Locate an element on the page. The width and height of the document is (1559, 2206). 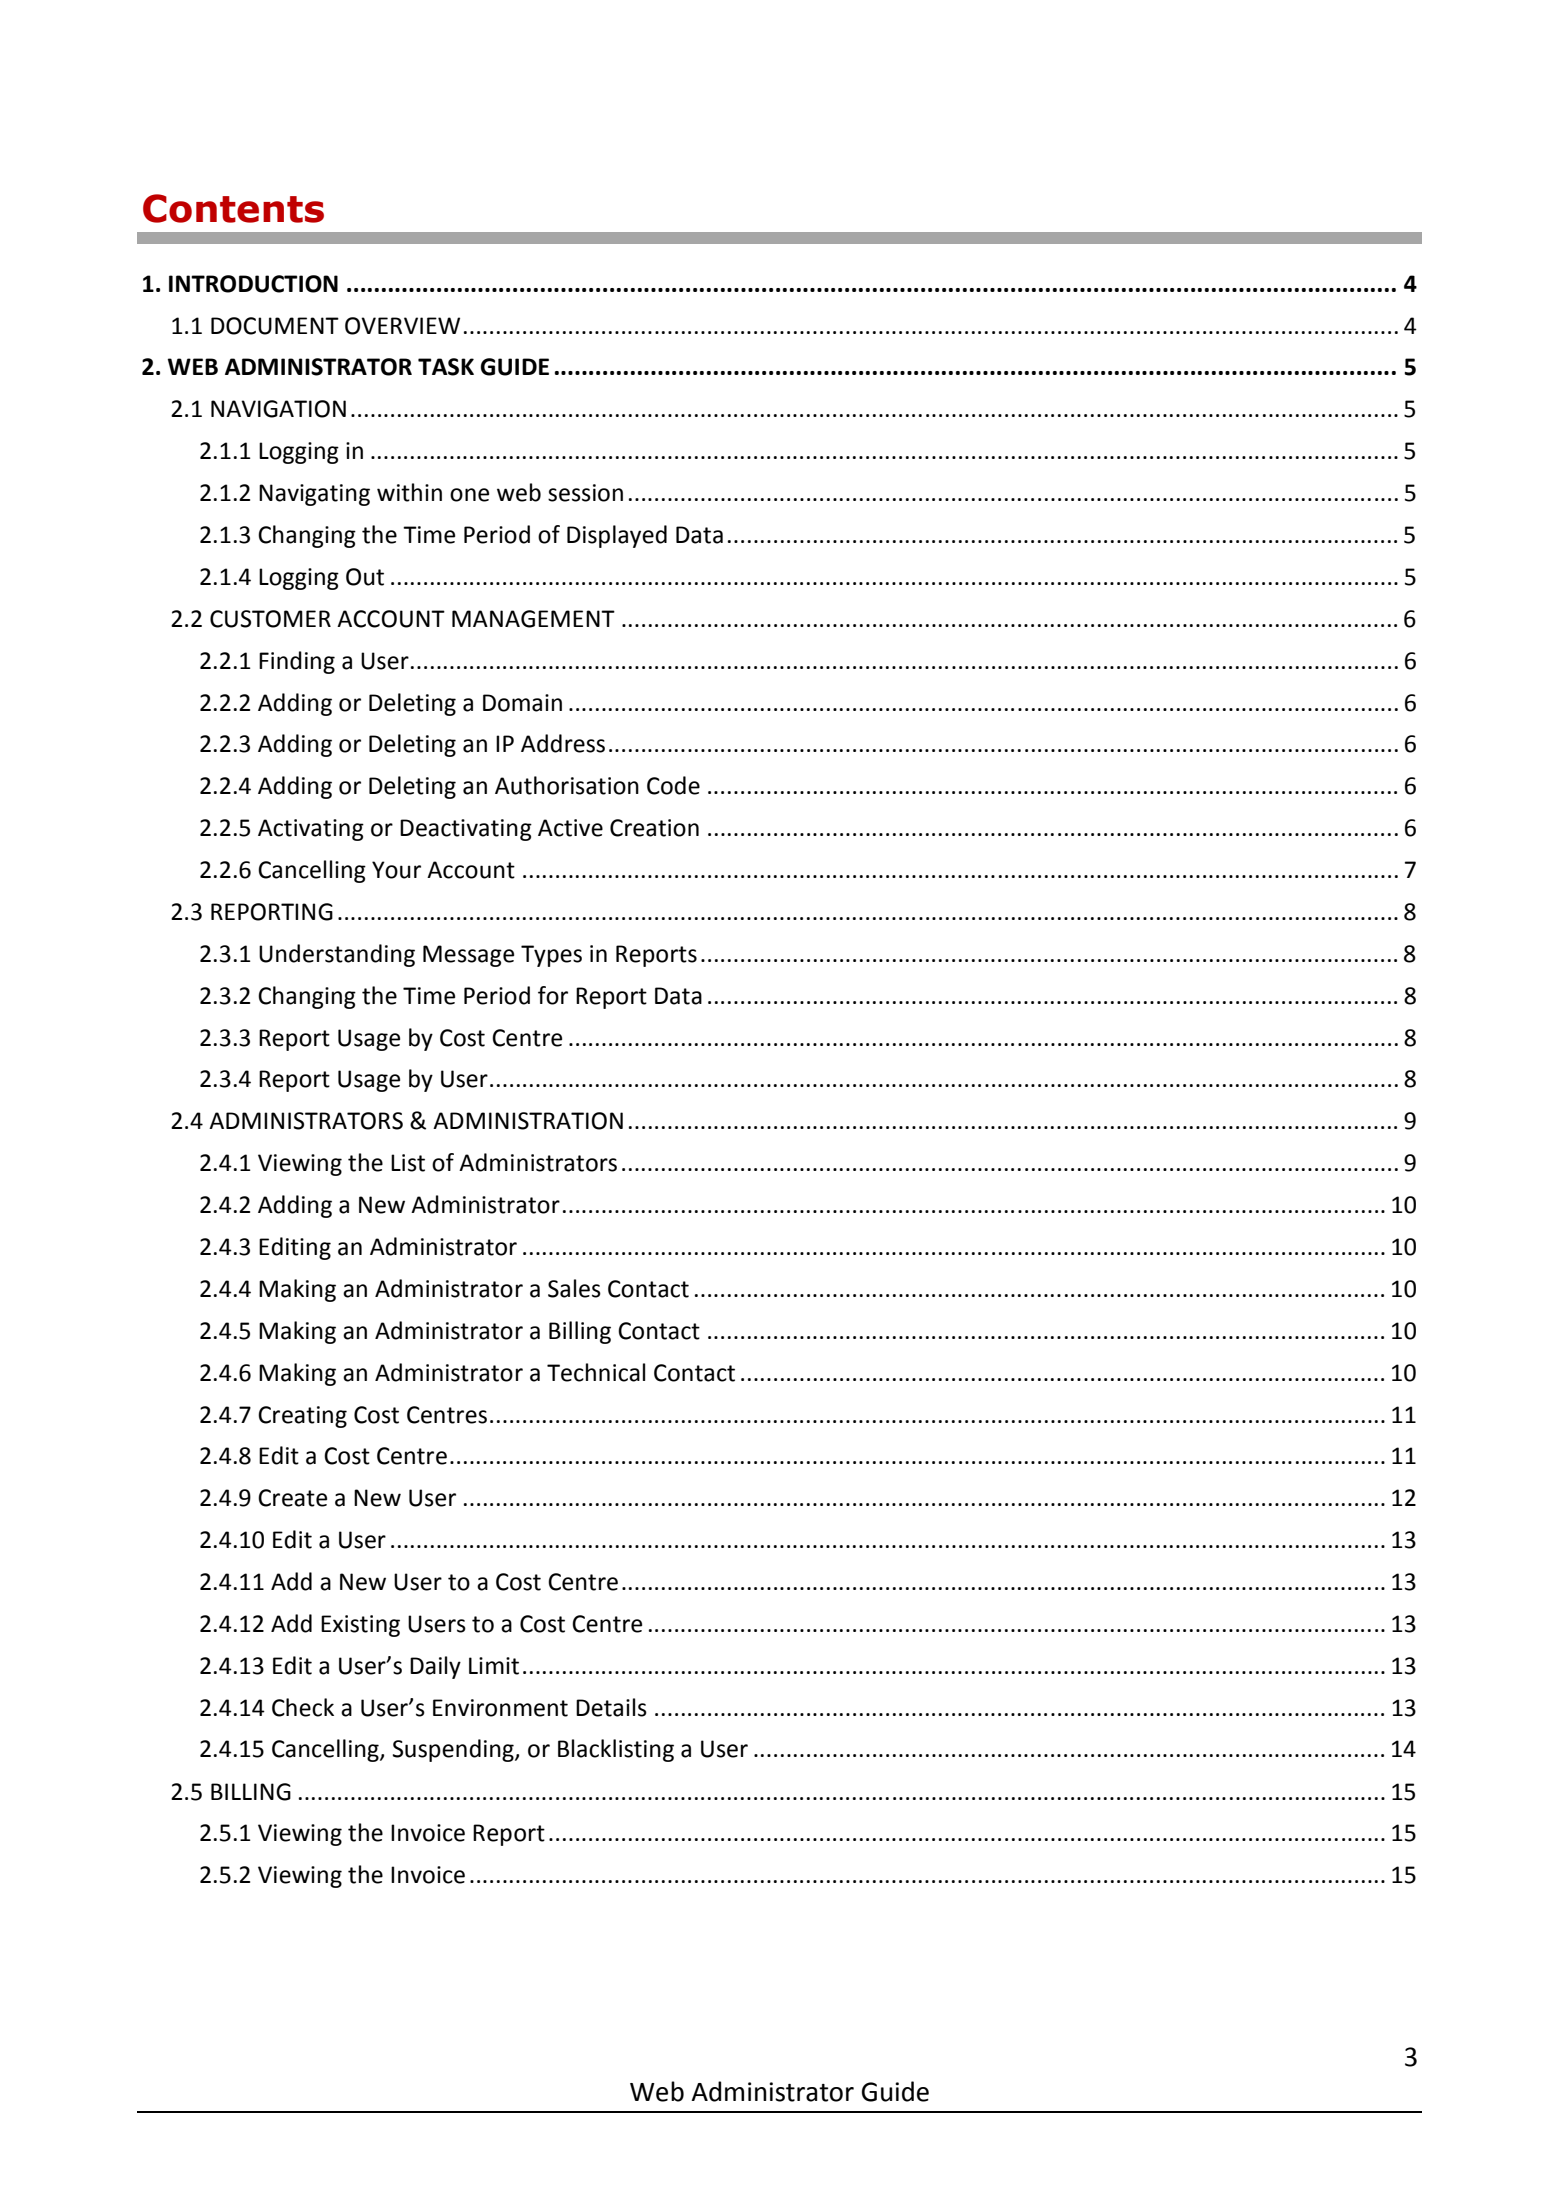
session is located at coordinates (585, 493).
